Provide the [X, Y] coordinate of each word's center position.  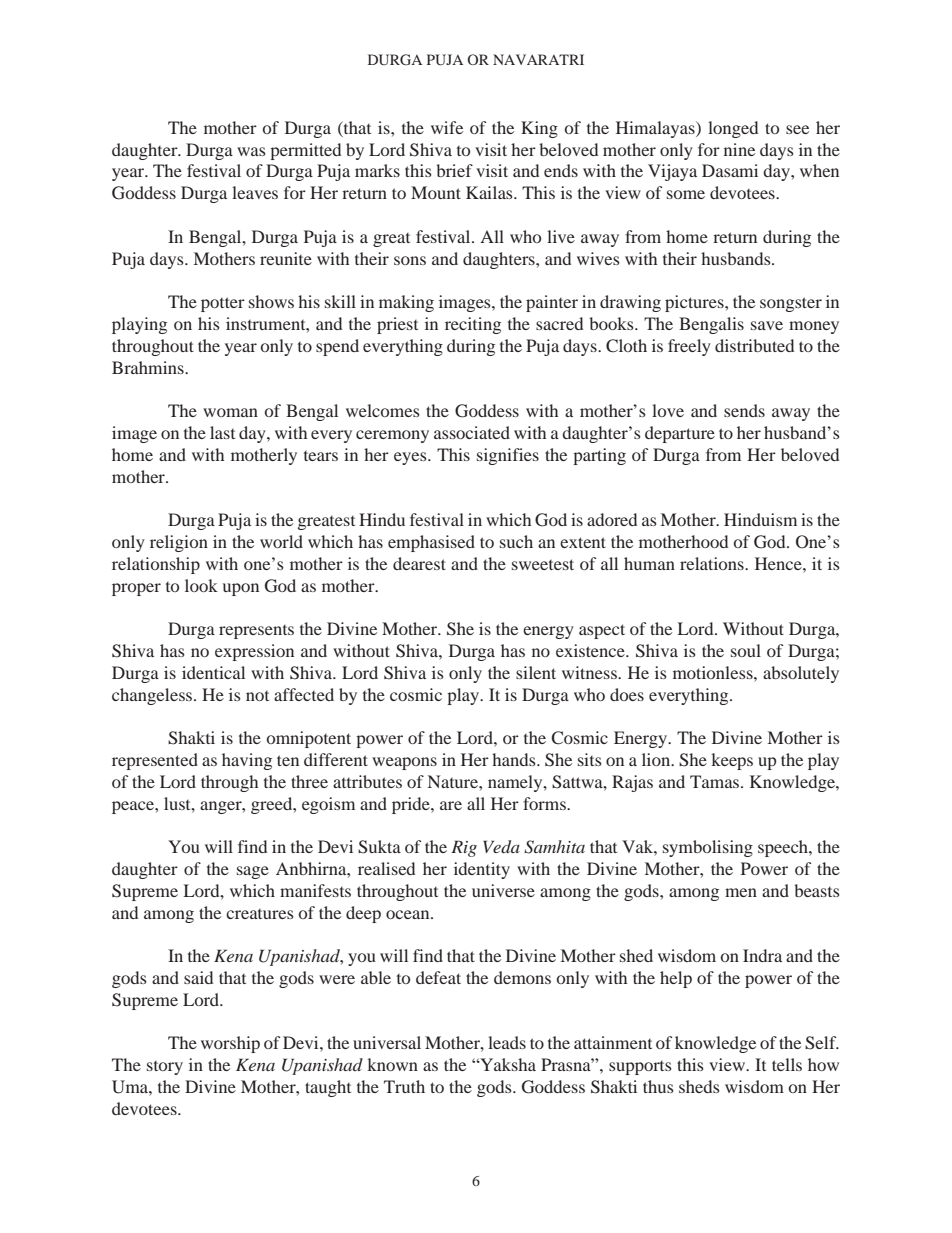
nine [739, 149]
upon [241, 589]
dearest [419, 563]
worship [230, 1044]
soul [746, 650]
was [251, 151]
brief [454, 170]
